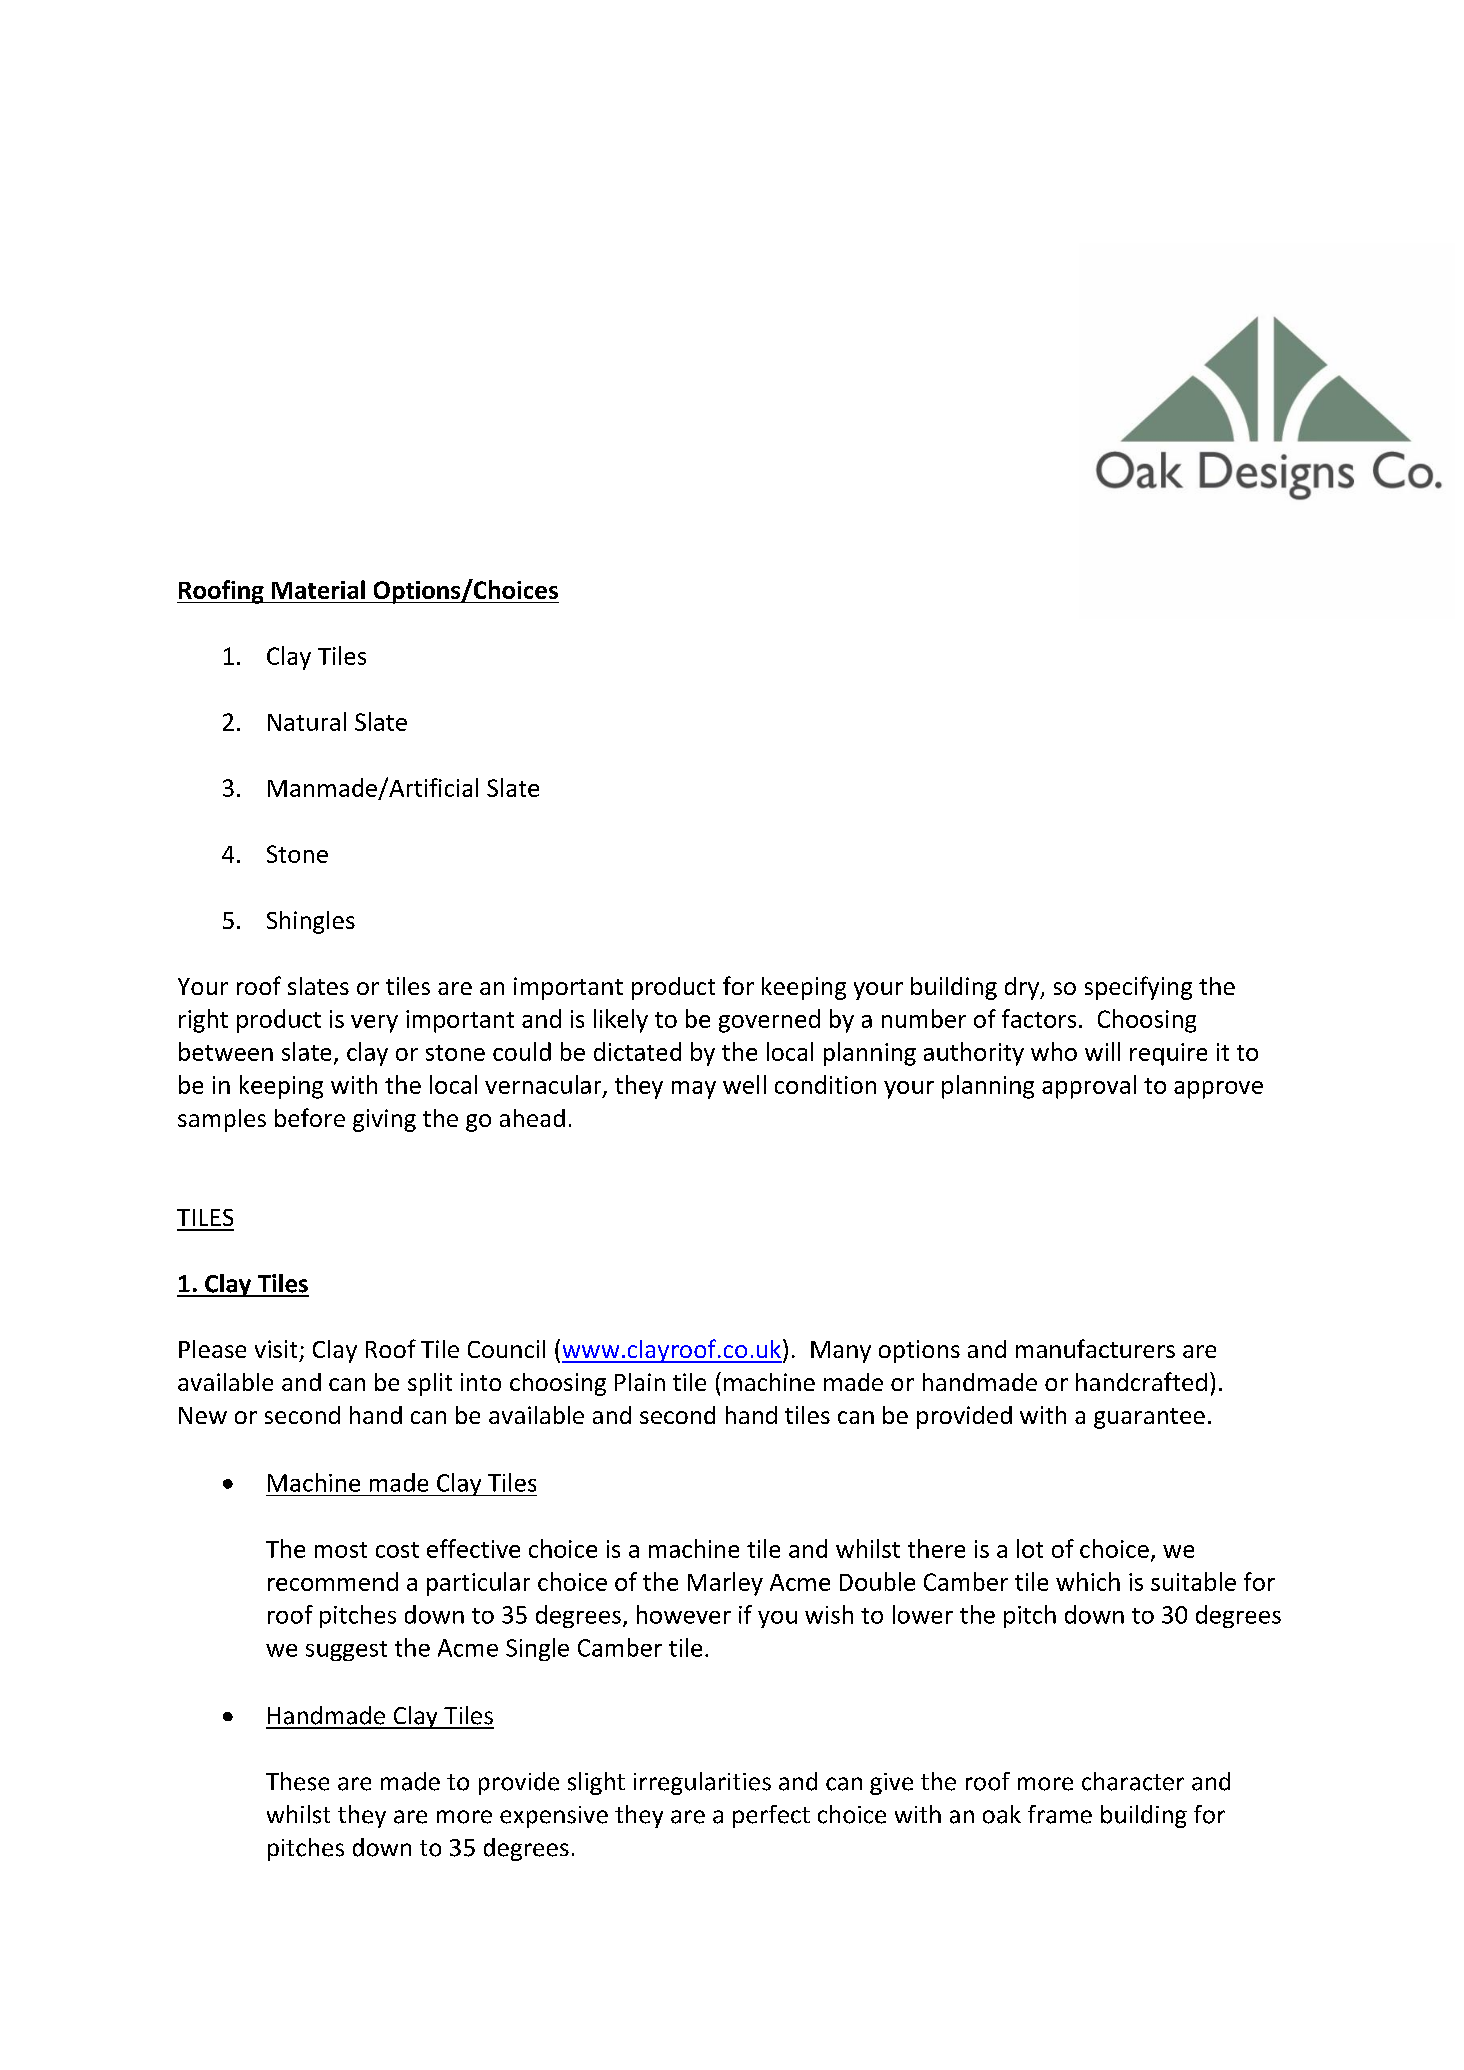 Image resolution: width=1464 pixels, height=2070 pixels. I want to click on Natural, so click(307, 721).
